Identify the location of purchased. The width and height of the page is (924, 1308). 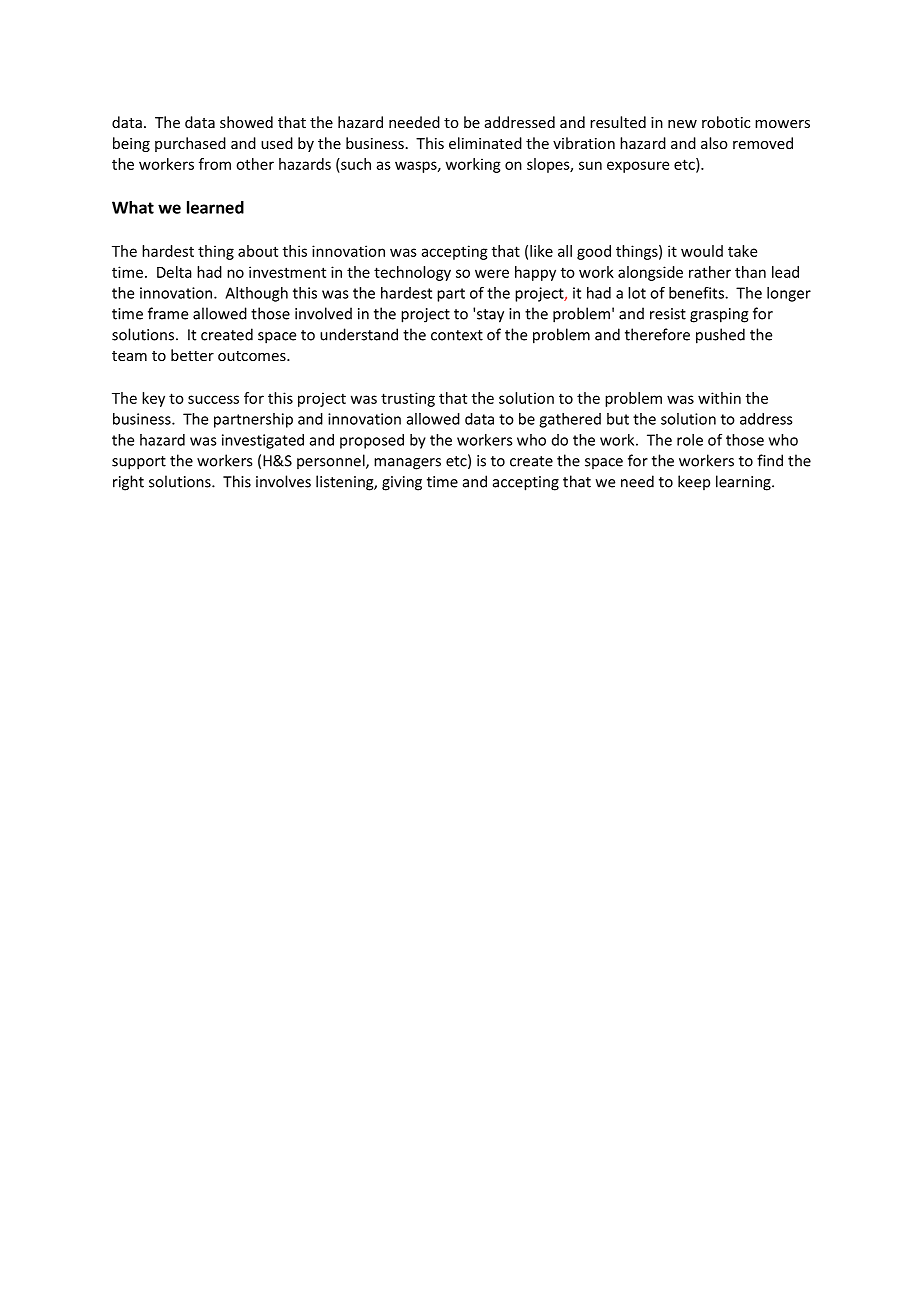
(190, 144).
